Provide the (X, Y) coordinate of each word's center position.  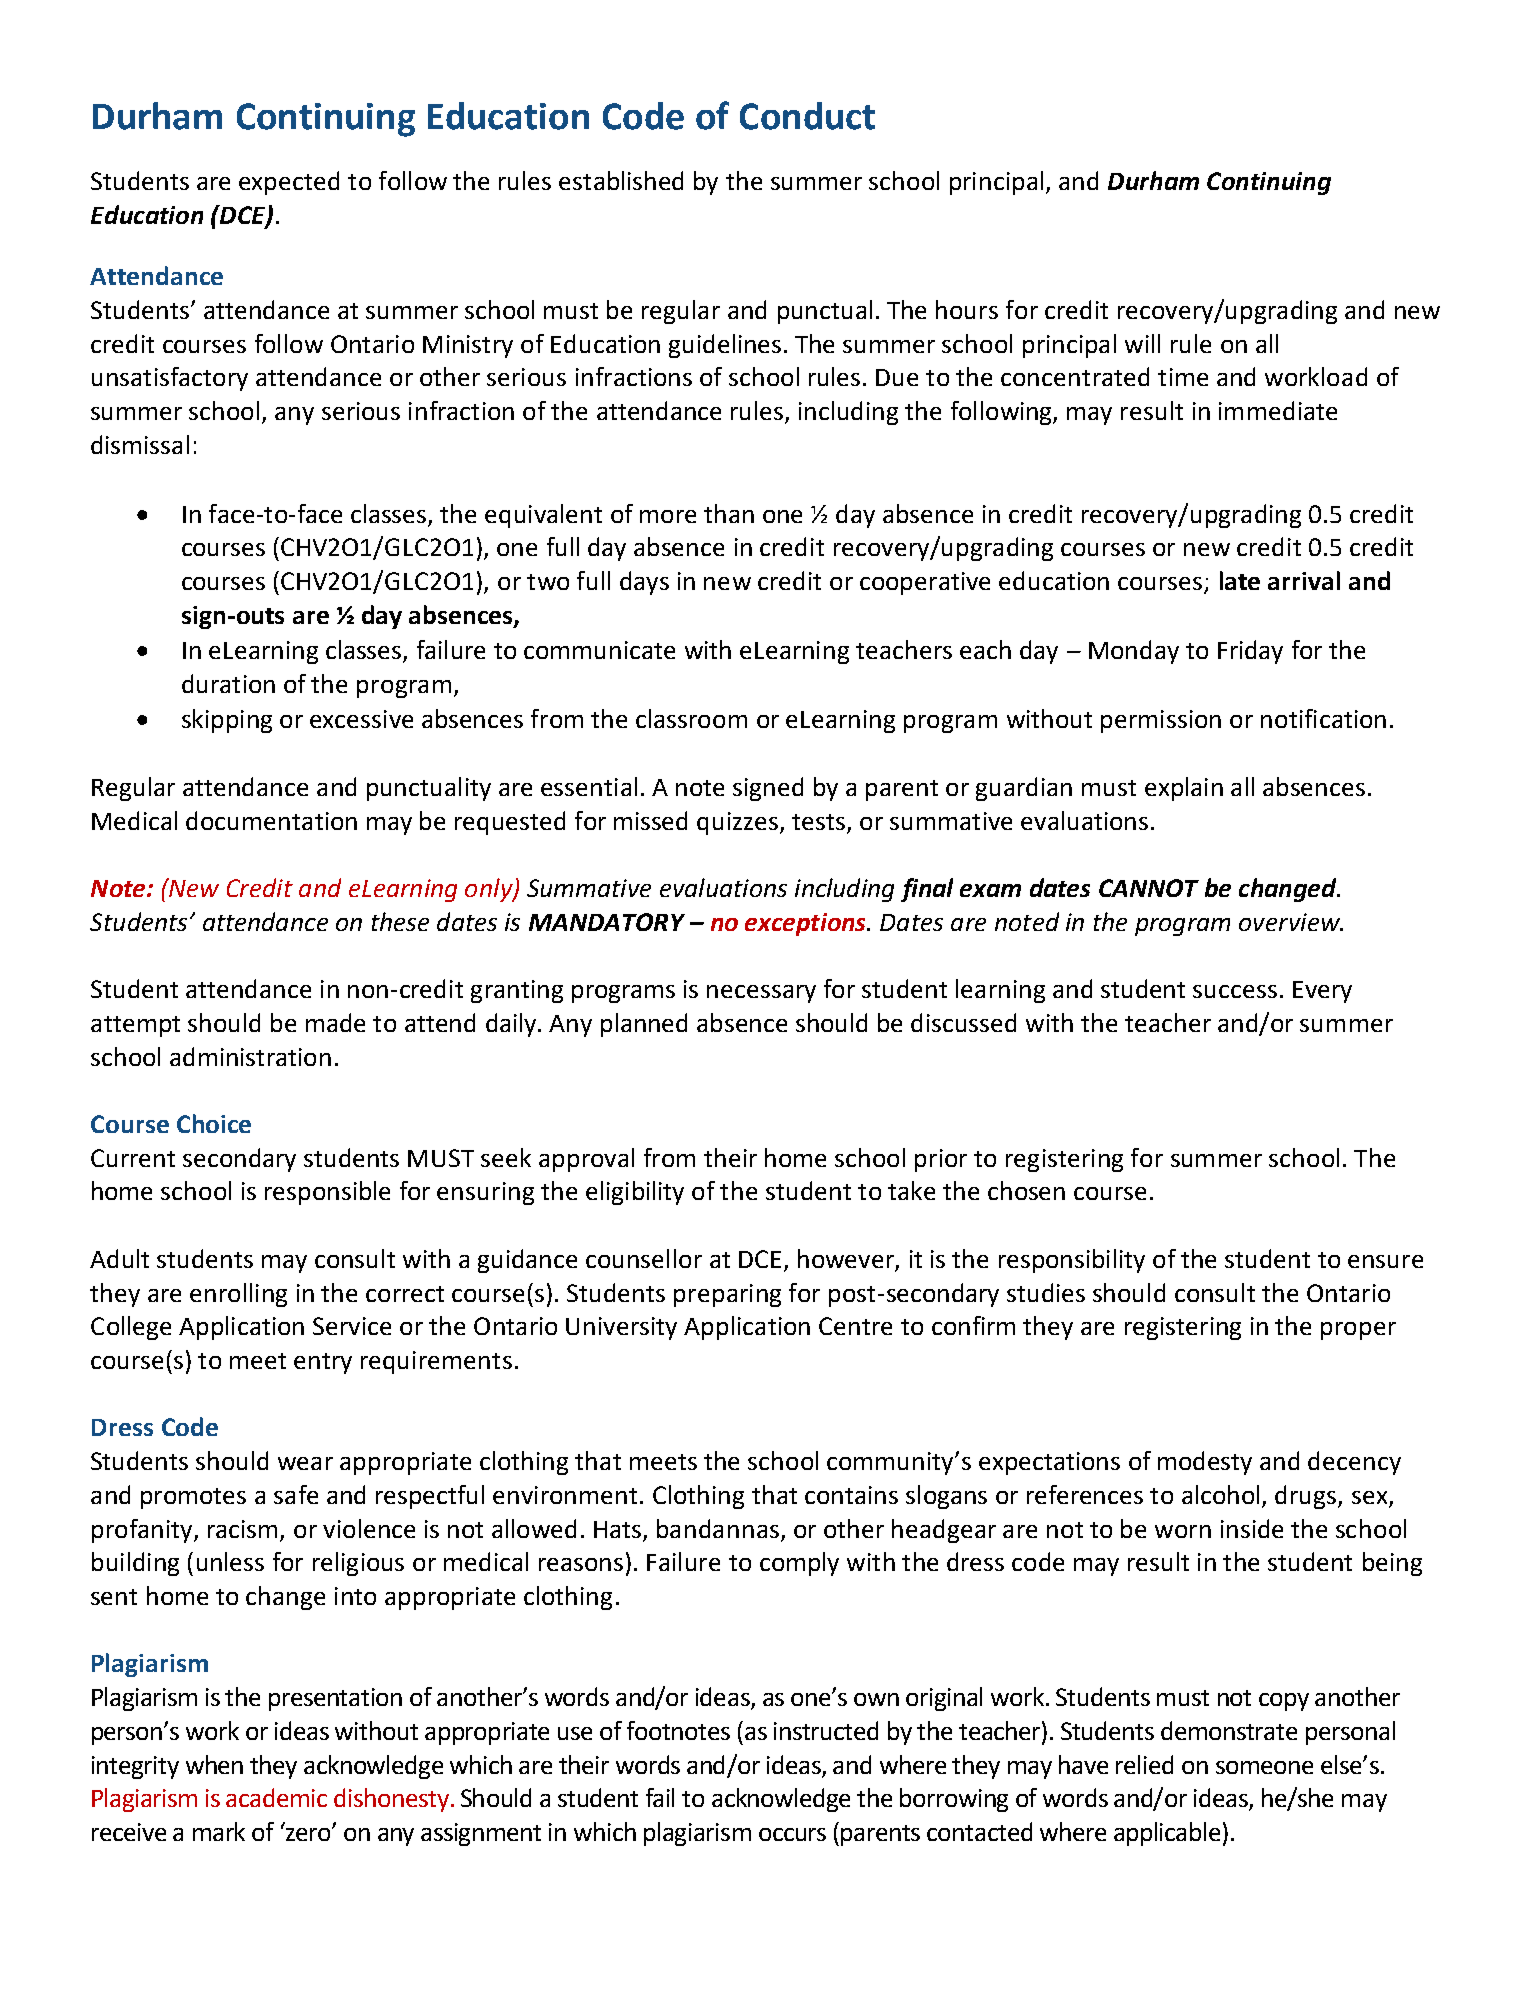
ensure (1385, 1261)
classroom (691, 718)
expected (289, 183)
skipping (227, 721)
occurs (792, 1834)
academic (276, 1797)
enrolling (238, 1295)
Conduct (807, 116)
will (1142, 343)
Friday (1250, 652)
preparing (727, 1295)
